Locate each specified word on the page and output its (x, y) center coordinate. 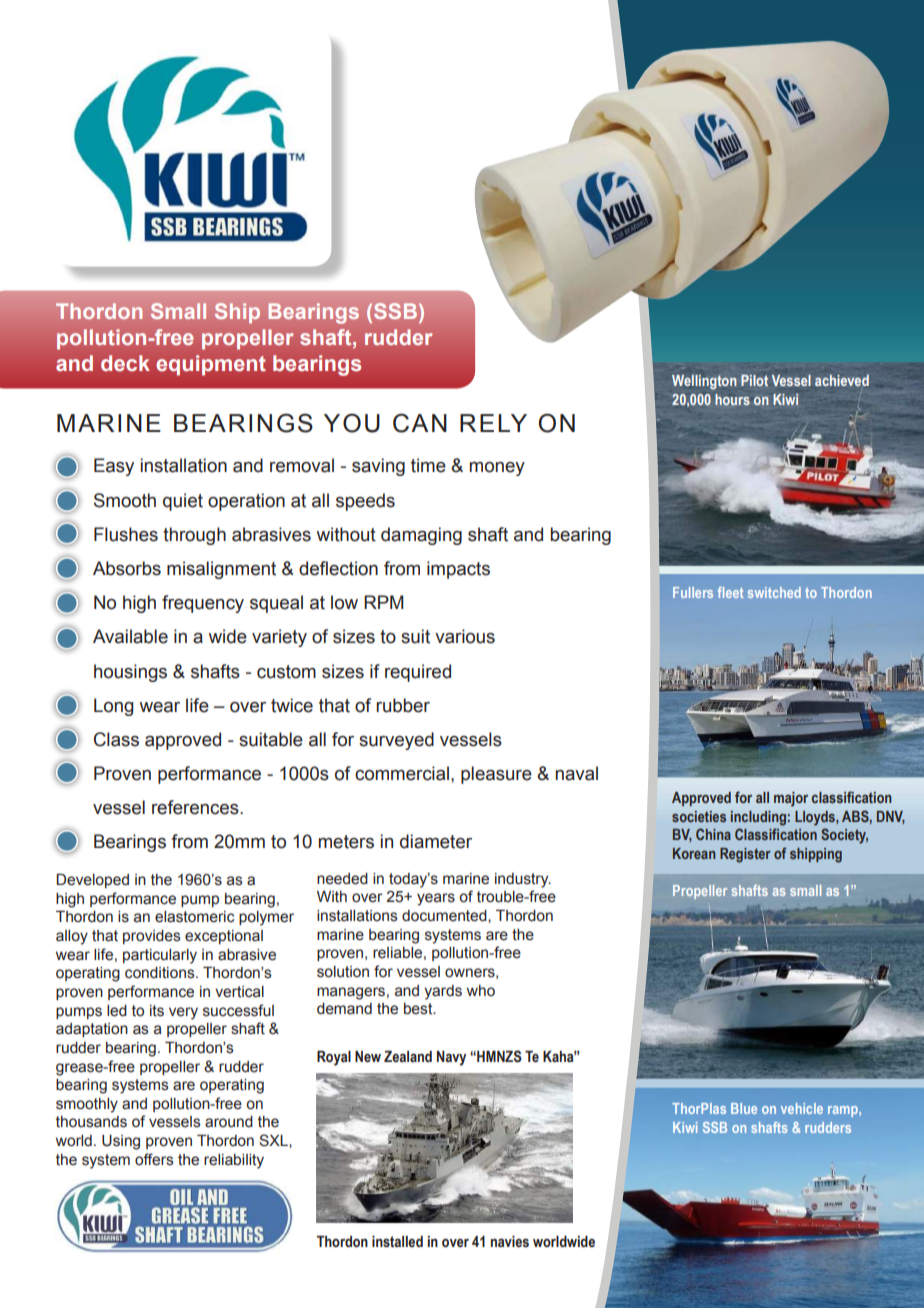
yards (443, 992)
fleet (730, 592)
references (196, 807)
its (157, 1011)
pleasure (496, 775)
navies (510, 1242)
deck (125, 363)
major (791, 799)
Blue (744, 1108)
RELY (493, 423)
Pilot (754, 380)
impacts (458, 570)
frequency (203, 604)
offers (154, 1159)
